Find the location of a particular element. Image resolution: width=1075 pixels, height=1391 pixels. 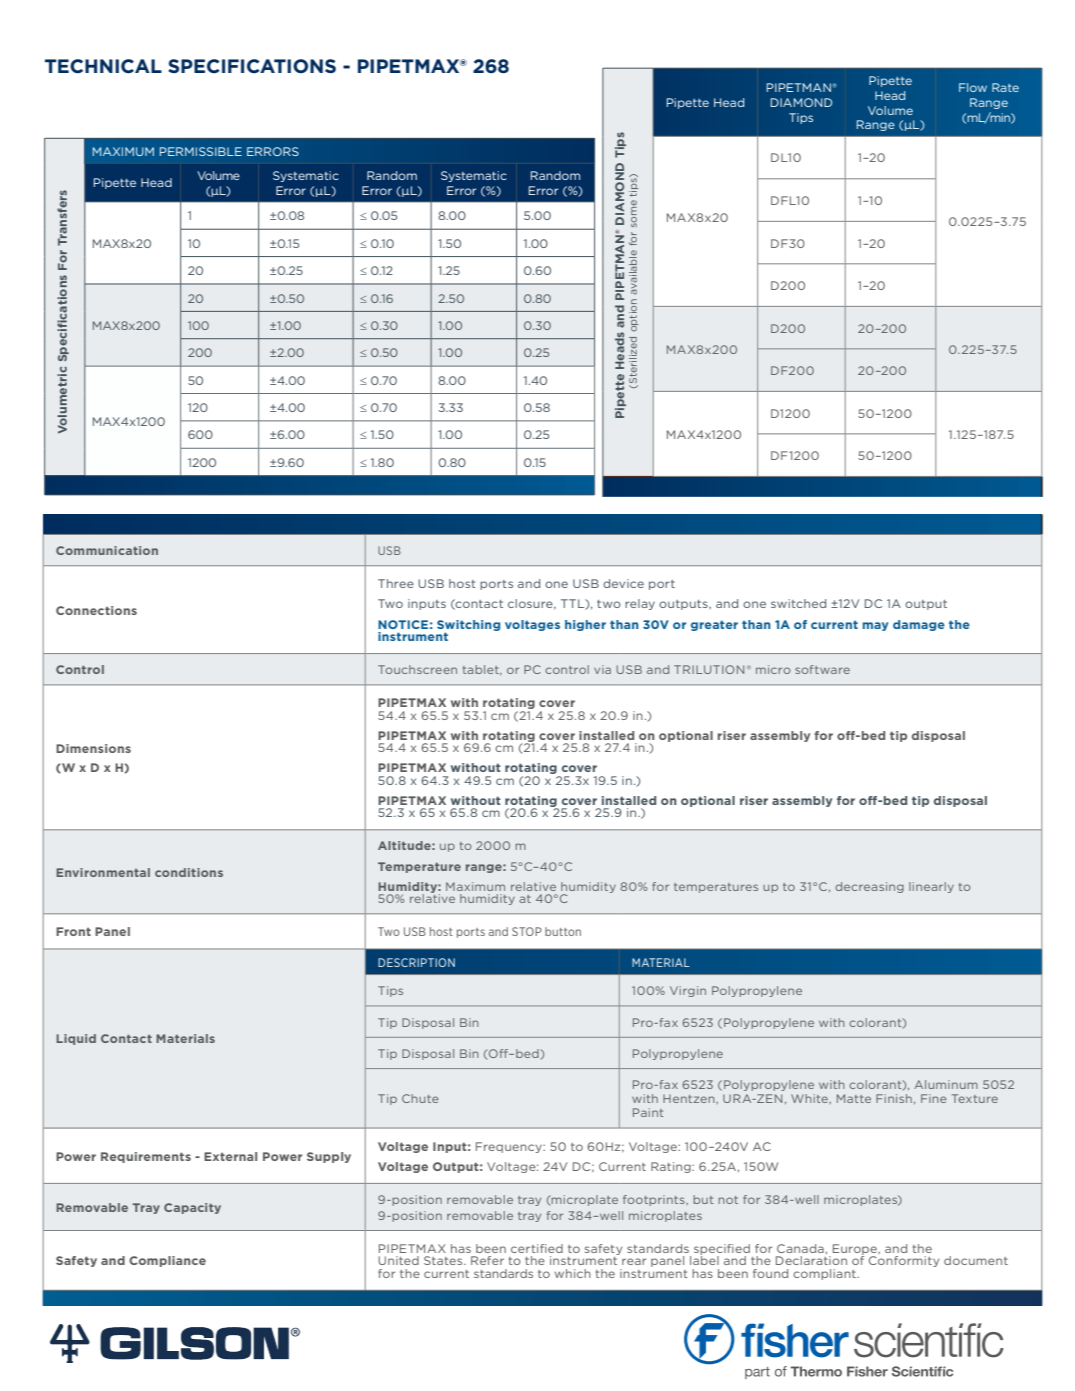

Flow is located at coordinates (973, 87).
